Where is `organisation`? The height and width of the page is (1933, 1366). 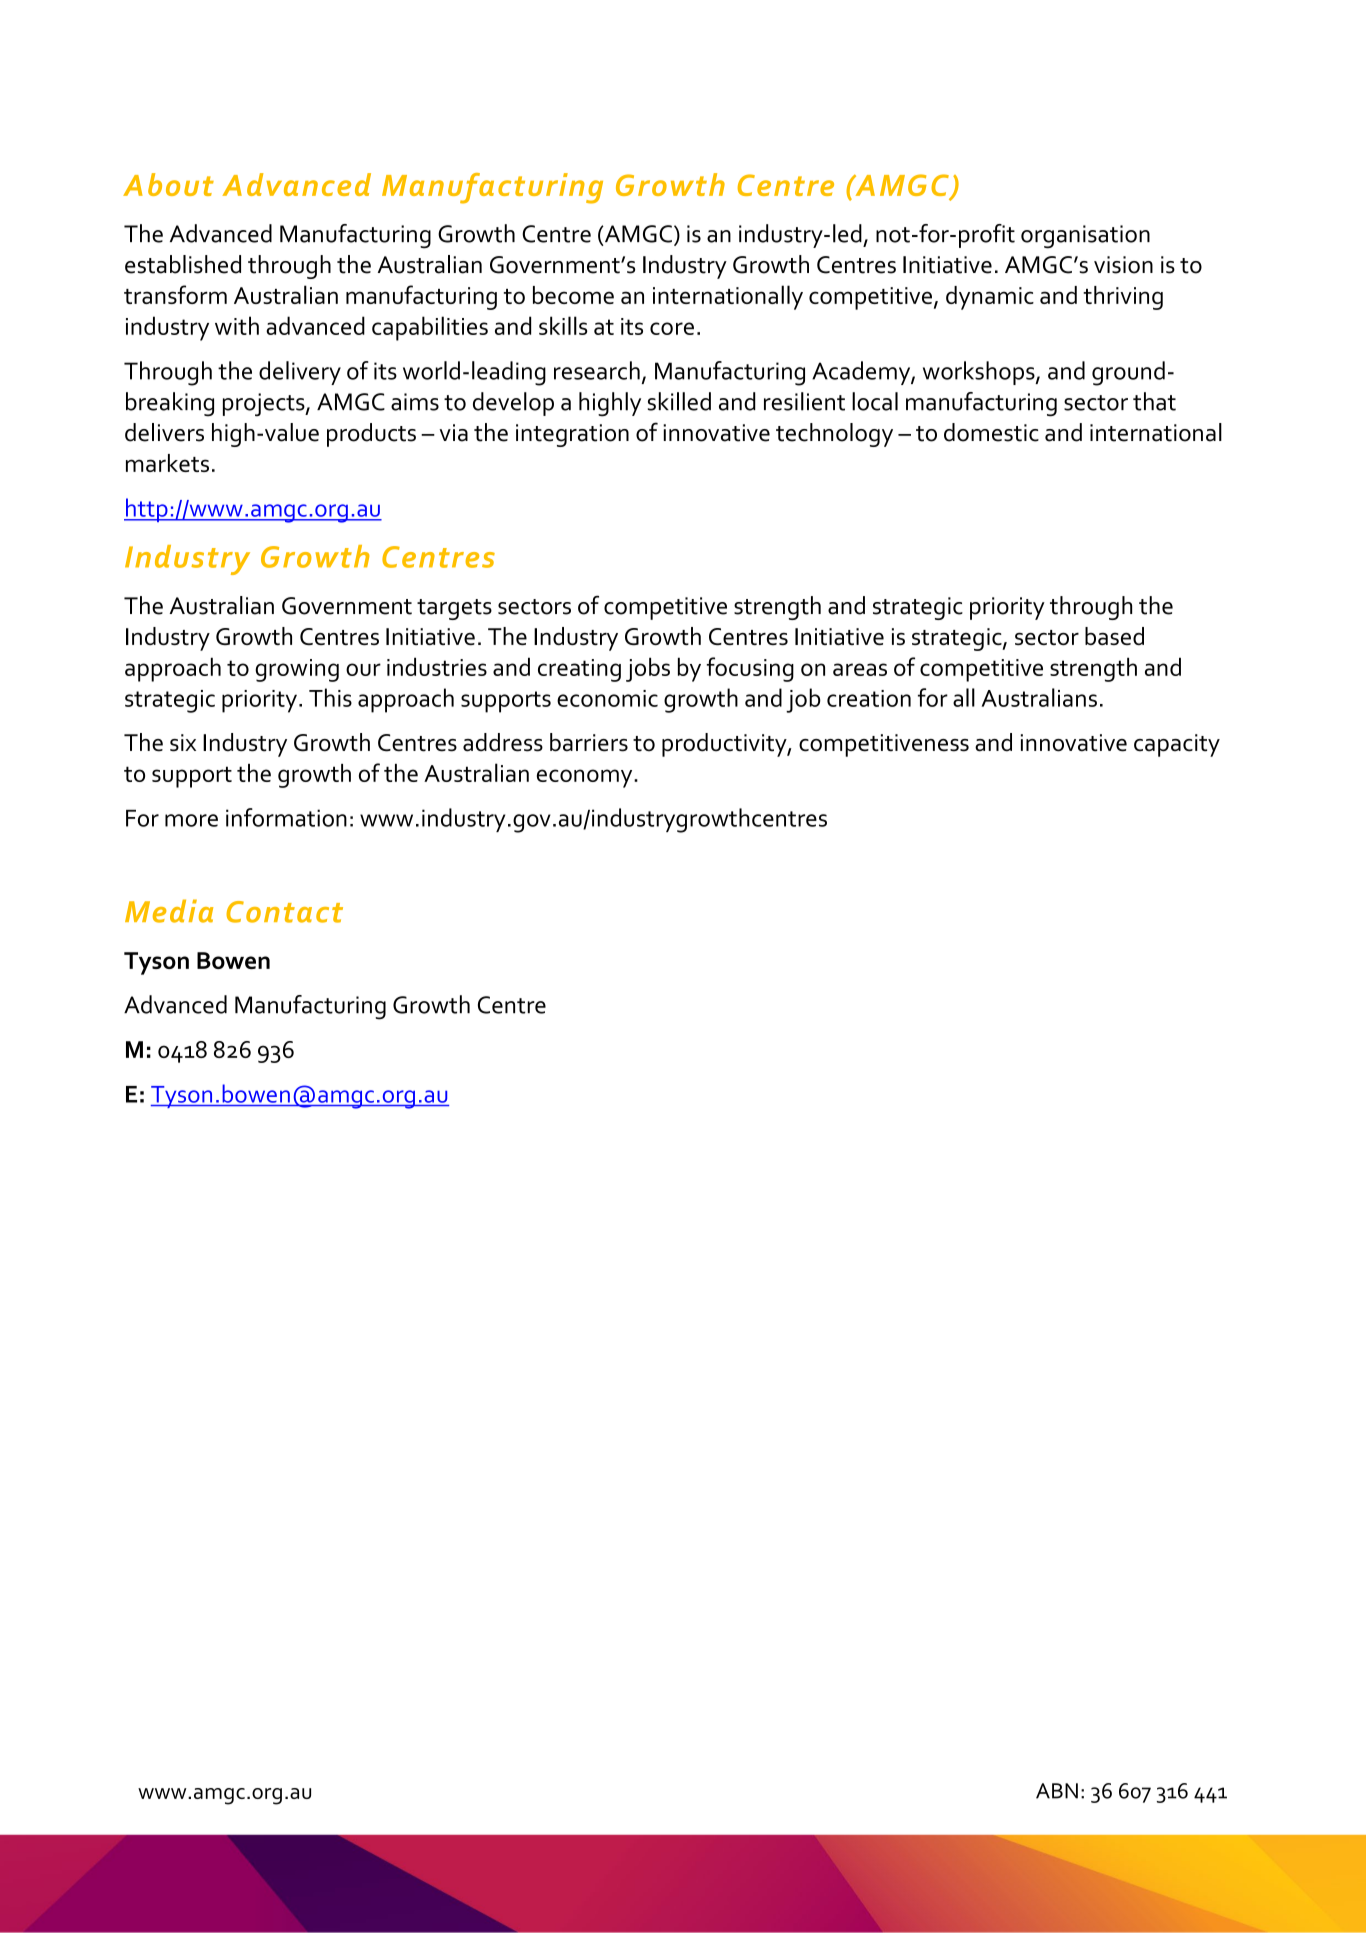 organisation is located at coordinates (1085, 237).
